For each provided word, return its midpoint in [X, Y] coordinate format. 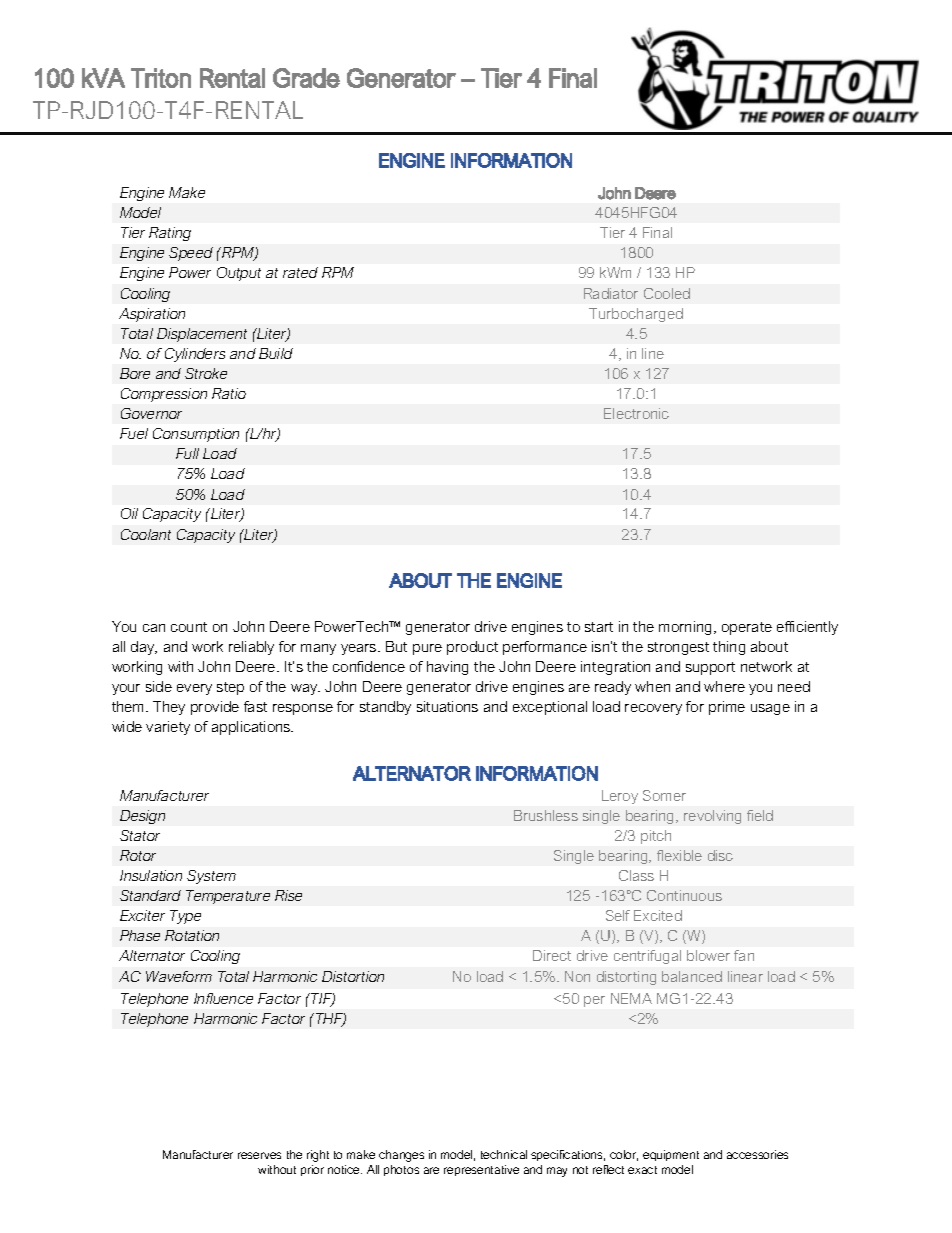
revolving [712, 817]
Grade [306, 78]
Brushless [546, 815]
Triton [161, 78]
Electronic [636, 413]
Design [142, 817]
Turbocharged [636, 315]
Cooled [667, 293]
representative [481, 1170]
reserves [259, 1155]
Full [187, 453]
